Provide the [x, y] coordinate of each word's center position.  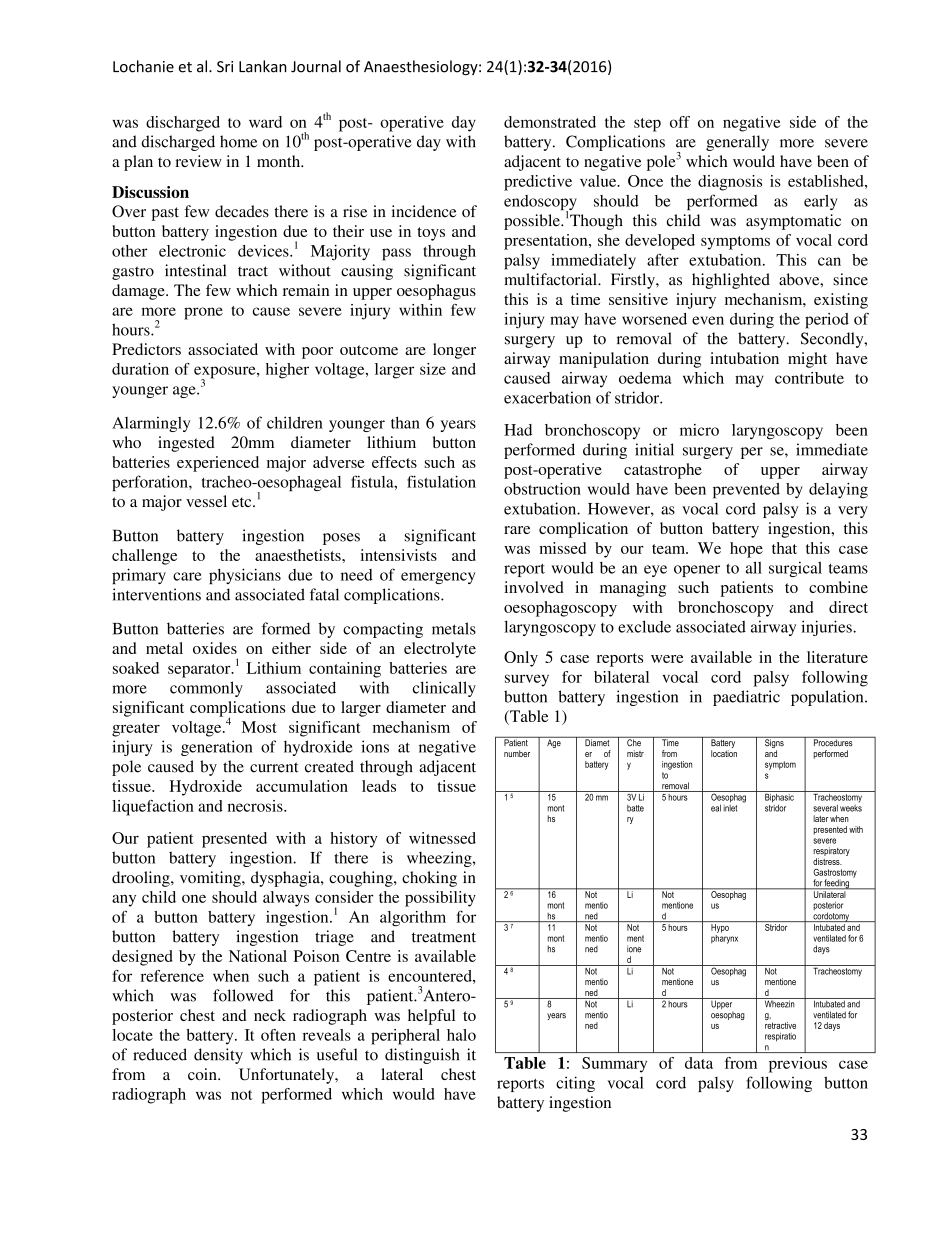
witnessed [442, 838]
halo [461, 1035]
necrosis [256, 806]
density [218, 1056]
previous [798, 1065]
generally [737, 143]
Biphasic [779, 798]
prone [203, 313]
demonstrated [550, 122]
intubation [744, 358]
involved [534, 587]
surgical [795, 569]
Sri [225, 67]
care [187, 576]
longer [454, 351]
